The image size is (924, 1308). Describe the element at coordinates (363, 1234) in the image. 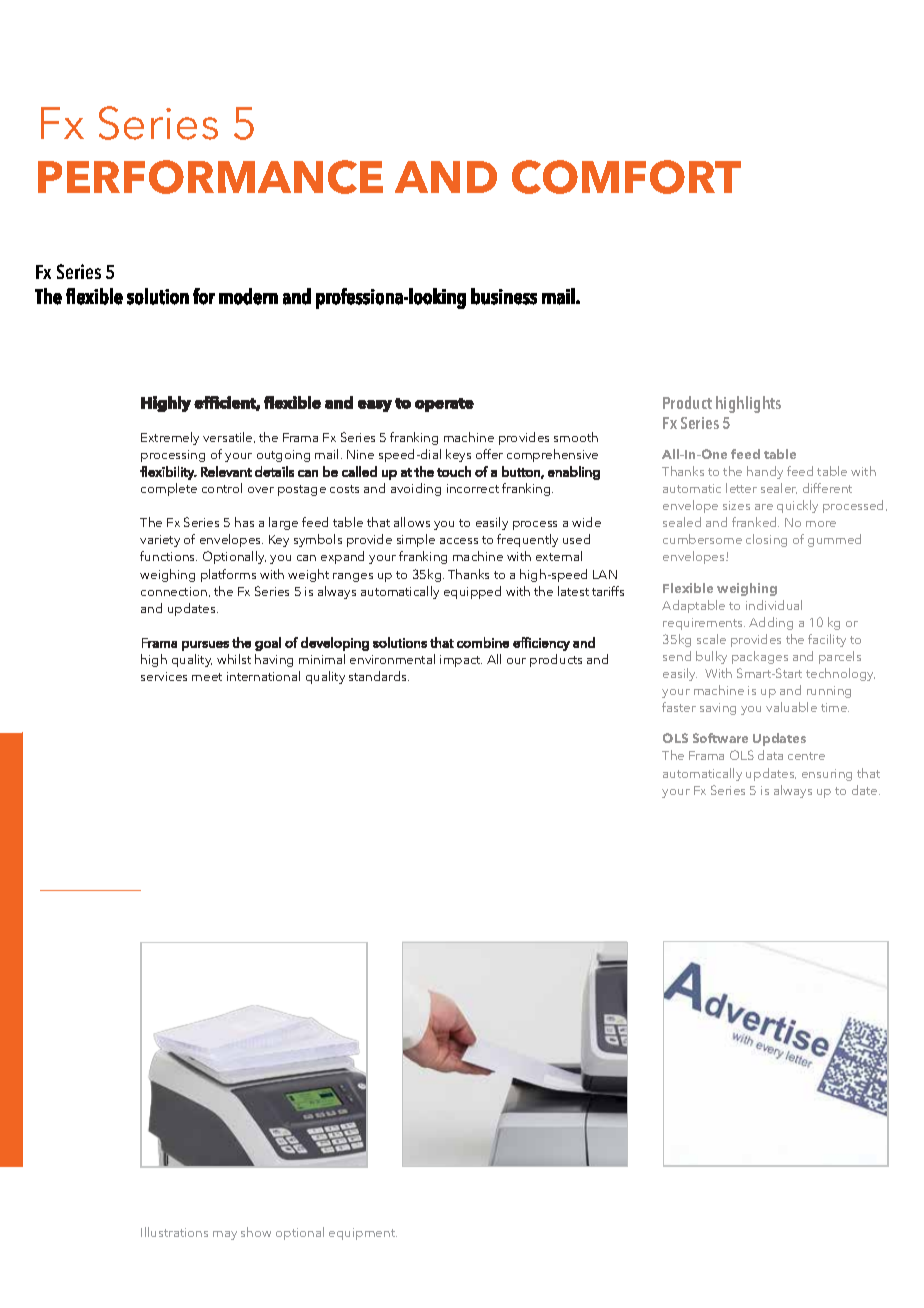

I see `equipment` at that location.
